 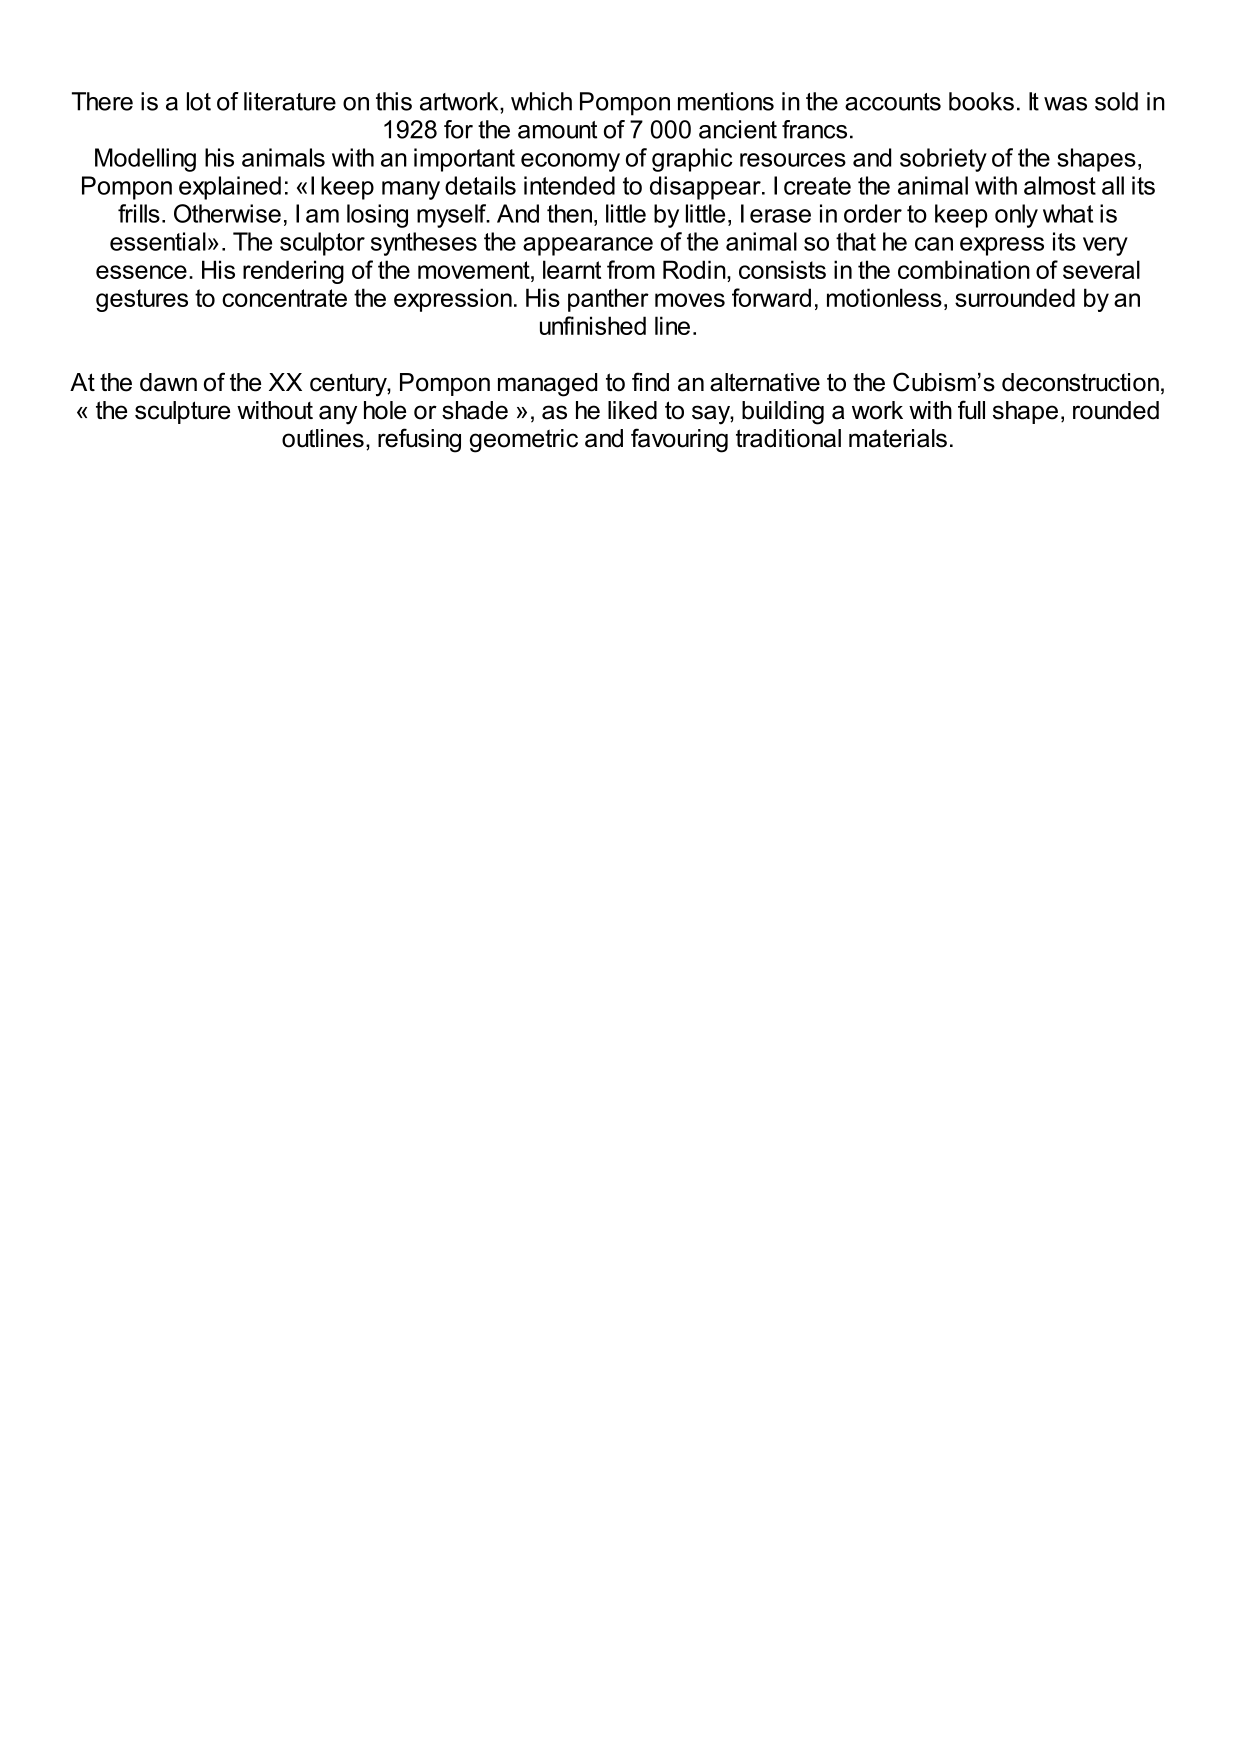 What do you see at coordinates (168, 382) in the screenshot?
I see `dawn` at bounding box center [168, 382].
